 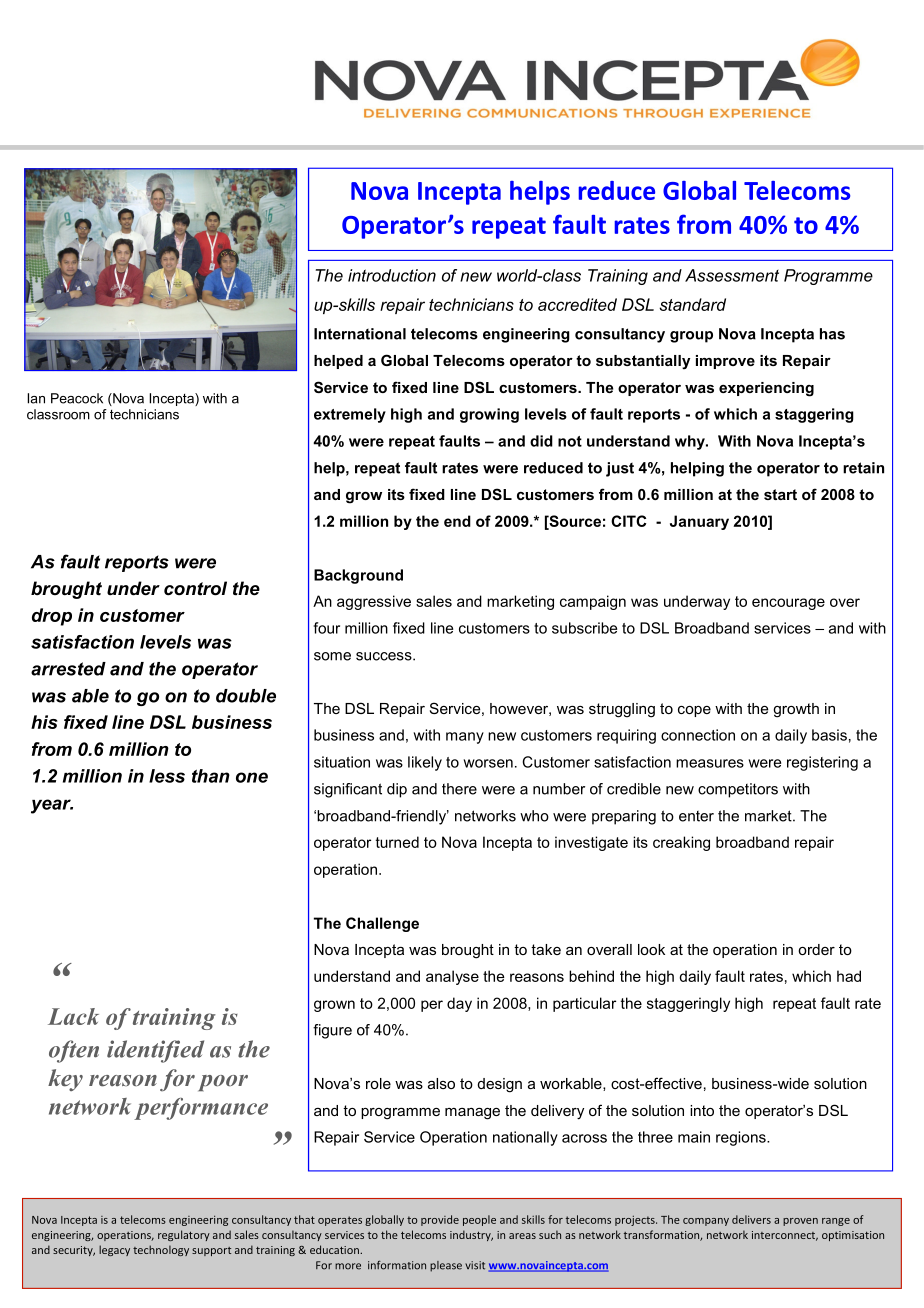 What do you see at coordinates (360, 334) in the image?
I see `International` at bounding box center [360, 334].
